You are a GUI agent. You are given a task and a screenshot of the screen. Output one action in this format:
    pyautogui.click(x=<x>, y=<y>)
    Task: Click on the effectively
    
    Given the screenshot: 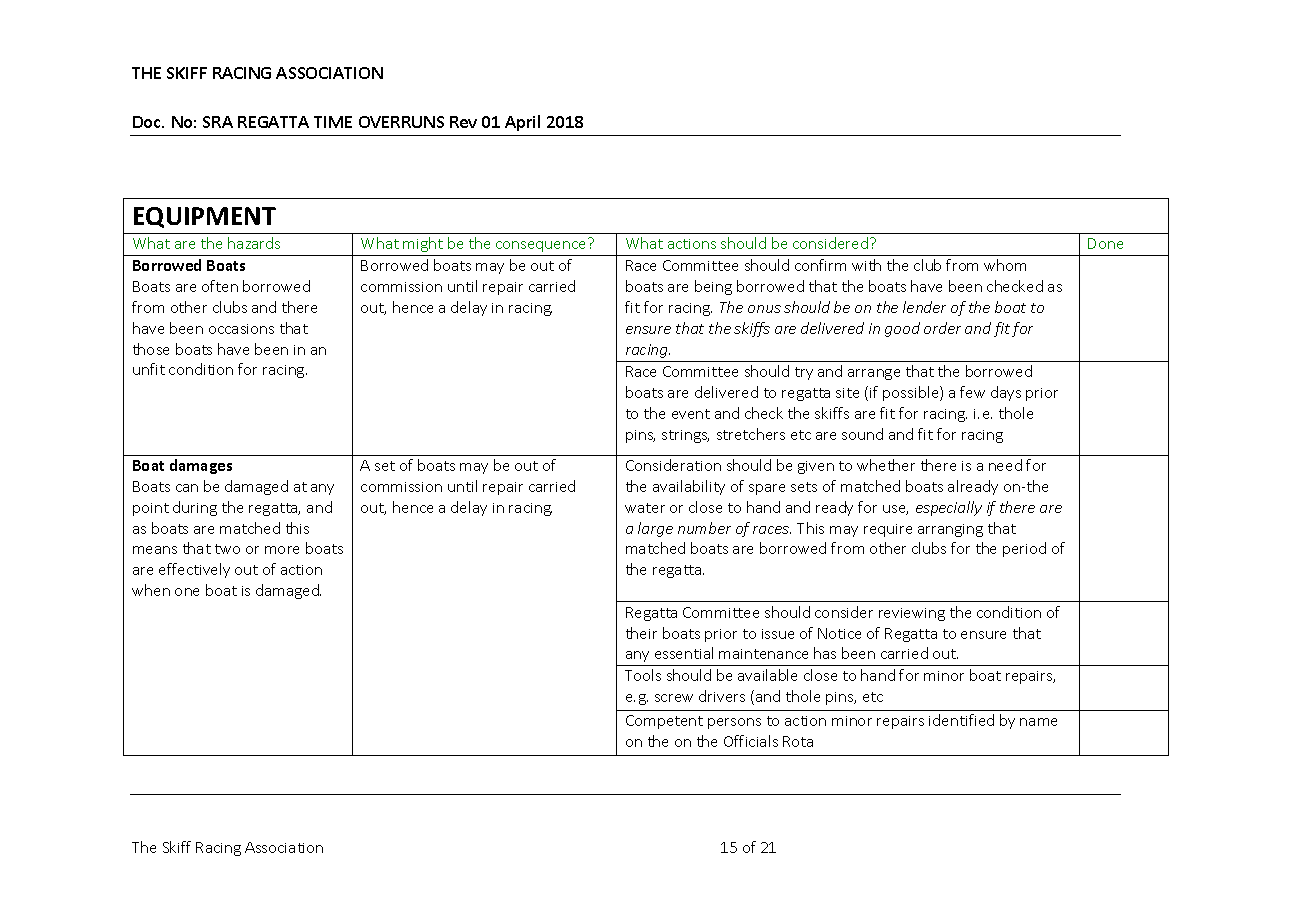 What is the action you would take?
    pyautogui.click(x=194, y=570)
